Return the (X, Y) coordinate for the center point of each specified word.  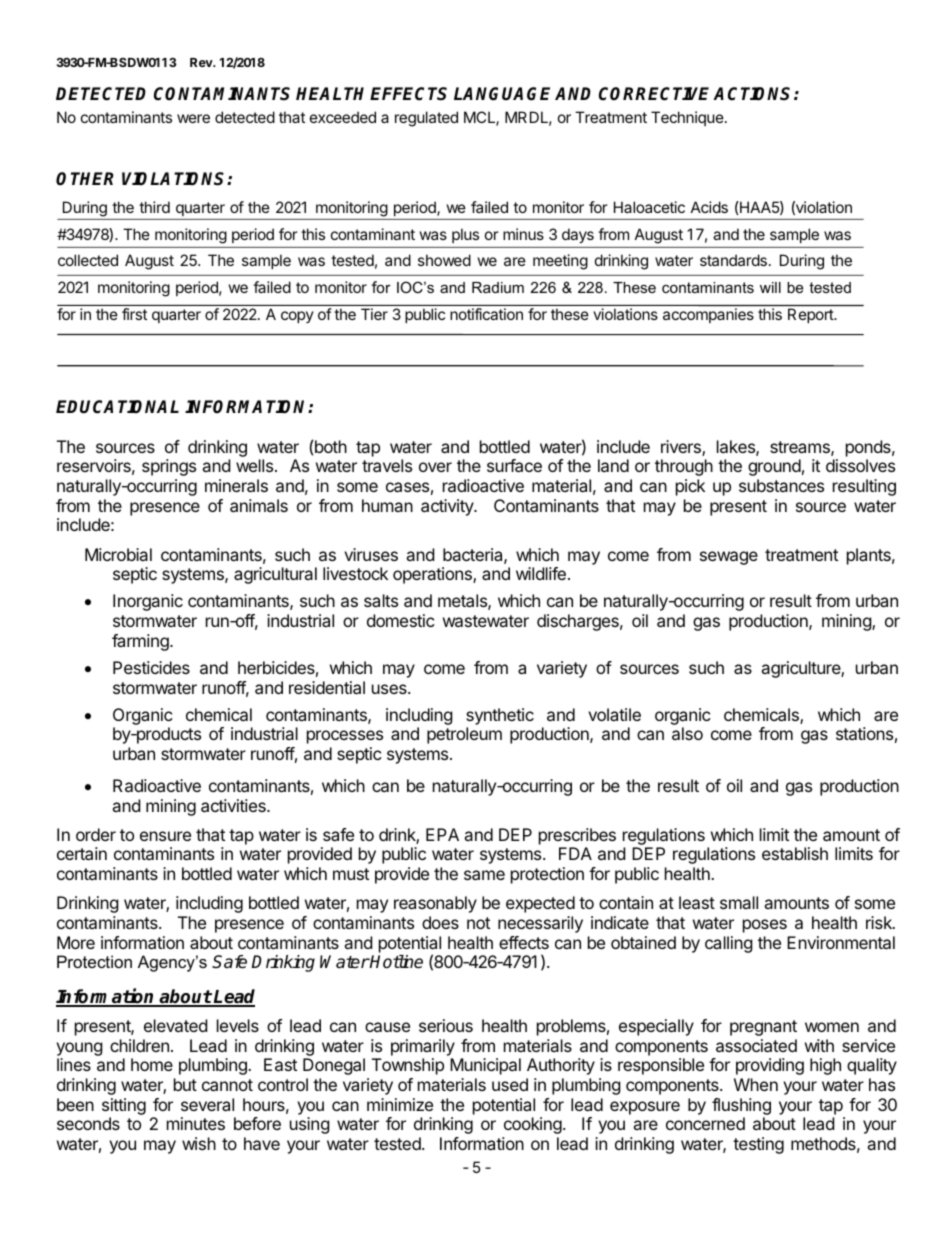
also (687, 733)
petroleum (464, 735)
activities (234, 805)
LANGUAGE (502, 94)
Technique (687, 118)
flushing (741, 1106)
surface (514, 465)
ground (774, 467)
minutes (196, 1123)
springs (169, 467)
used (510, 1084)
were (193, 118)
